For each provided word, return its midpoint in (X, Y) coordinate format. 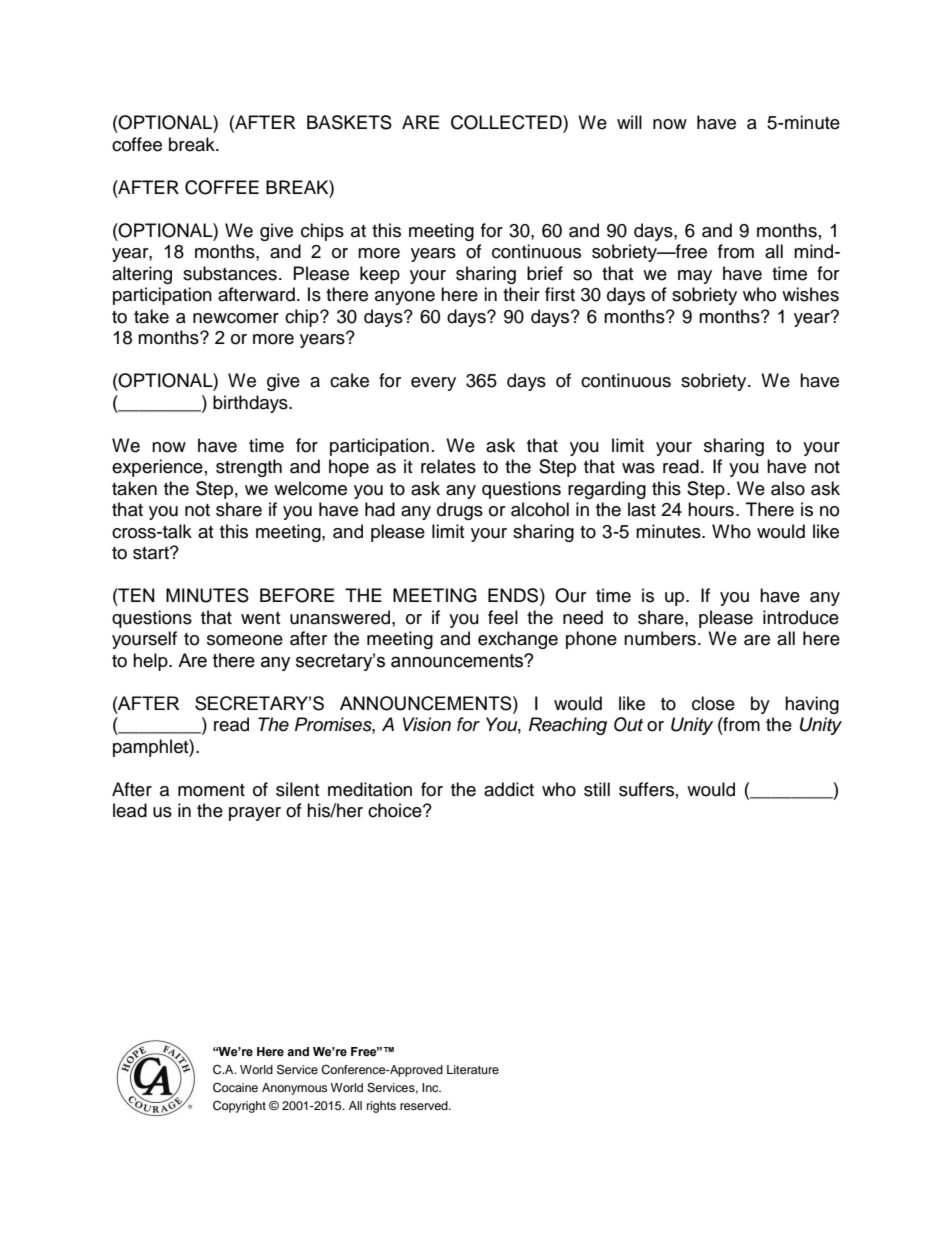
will (629, 122)
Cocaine (235, 1088)
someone (245, 640)
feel (503, 617)
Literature (473, 1069)
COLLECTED (507, 122)
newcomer (236, 318)
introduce (801, 617)
